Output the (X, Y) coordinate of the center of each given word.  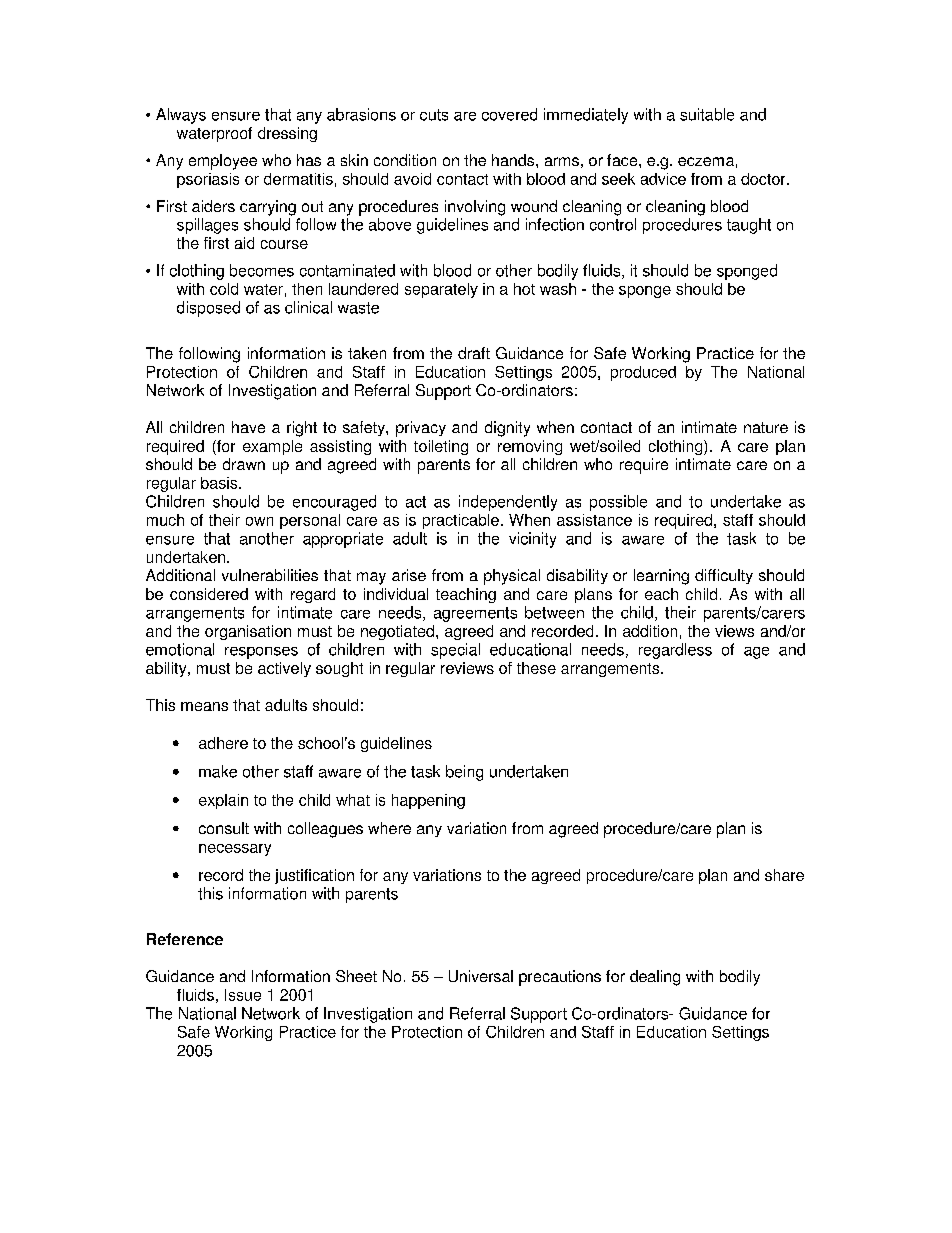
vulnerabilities (270, 575)
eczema (706, 161)
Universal (481, 976)
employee (223, 162)
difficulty (724, 576)
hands (514, 160)
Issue (243, 995)
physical (512, 577)
